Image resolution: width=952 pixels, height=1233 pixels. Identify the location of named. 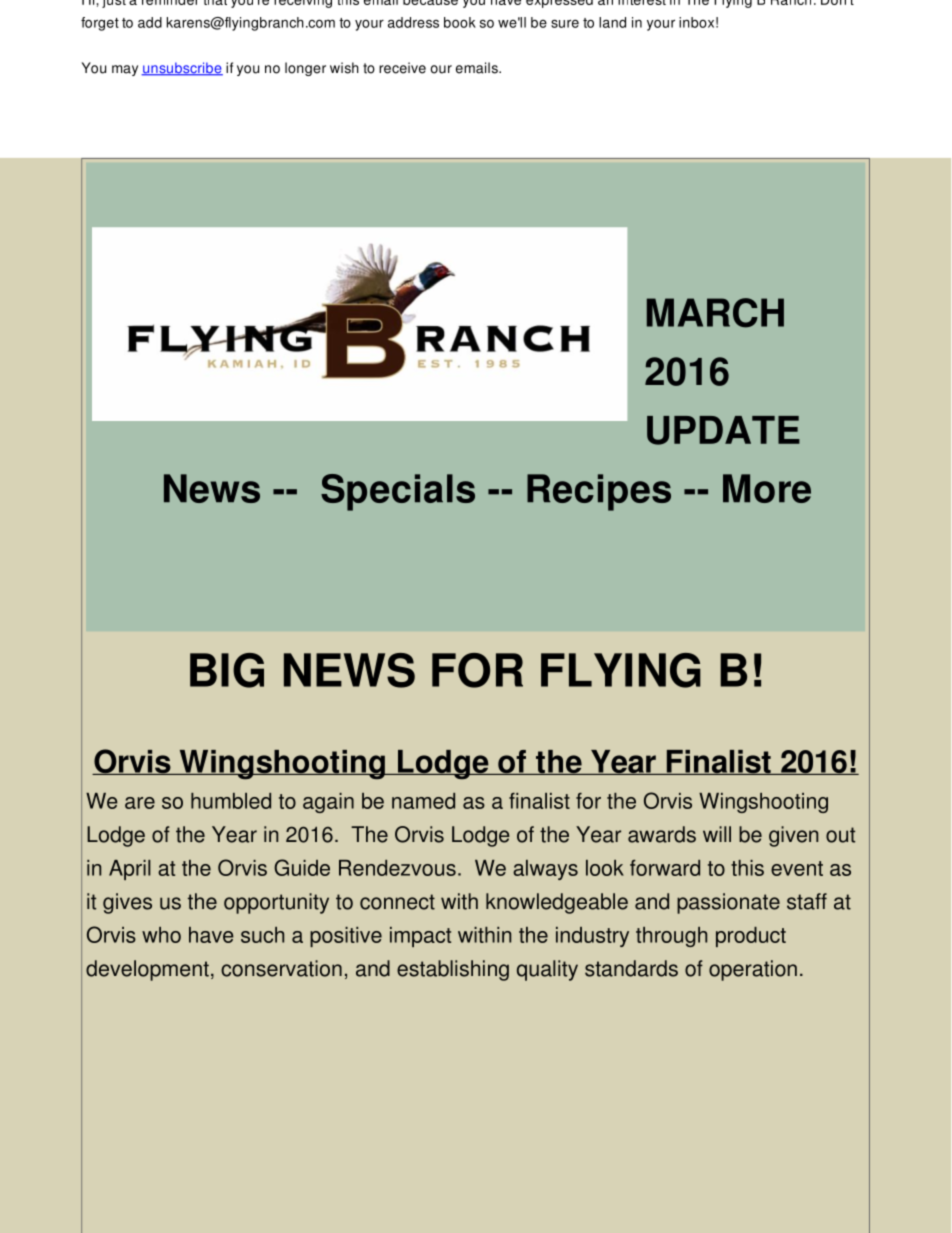
(423, 801).
